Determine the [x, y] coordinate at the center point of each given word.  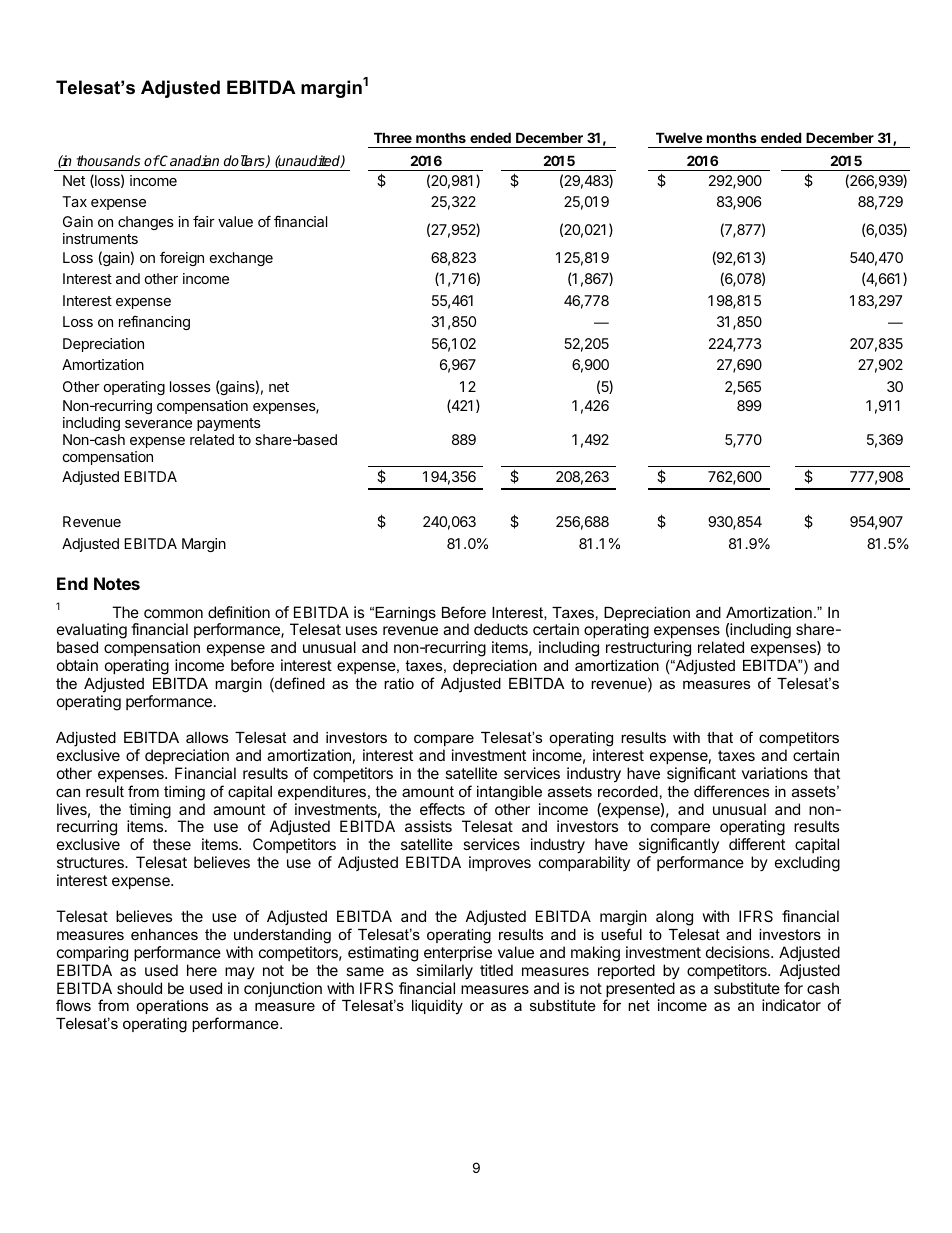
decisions [739, 952]
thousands [108, 160]
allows [207, 737]
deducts [501, 629]
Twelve [679, 137]
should [139, 988]
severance [158, 424]
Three [393, 137]
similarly [444, 972]
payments [229, 424]
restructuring [648, 649]
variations [775, 773]
